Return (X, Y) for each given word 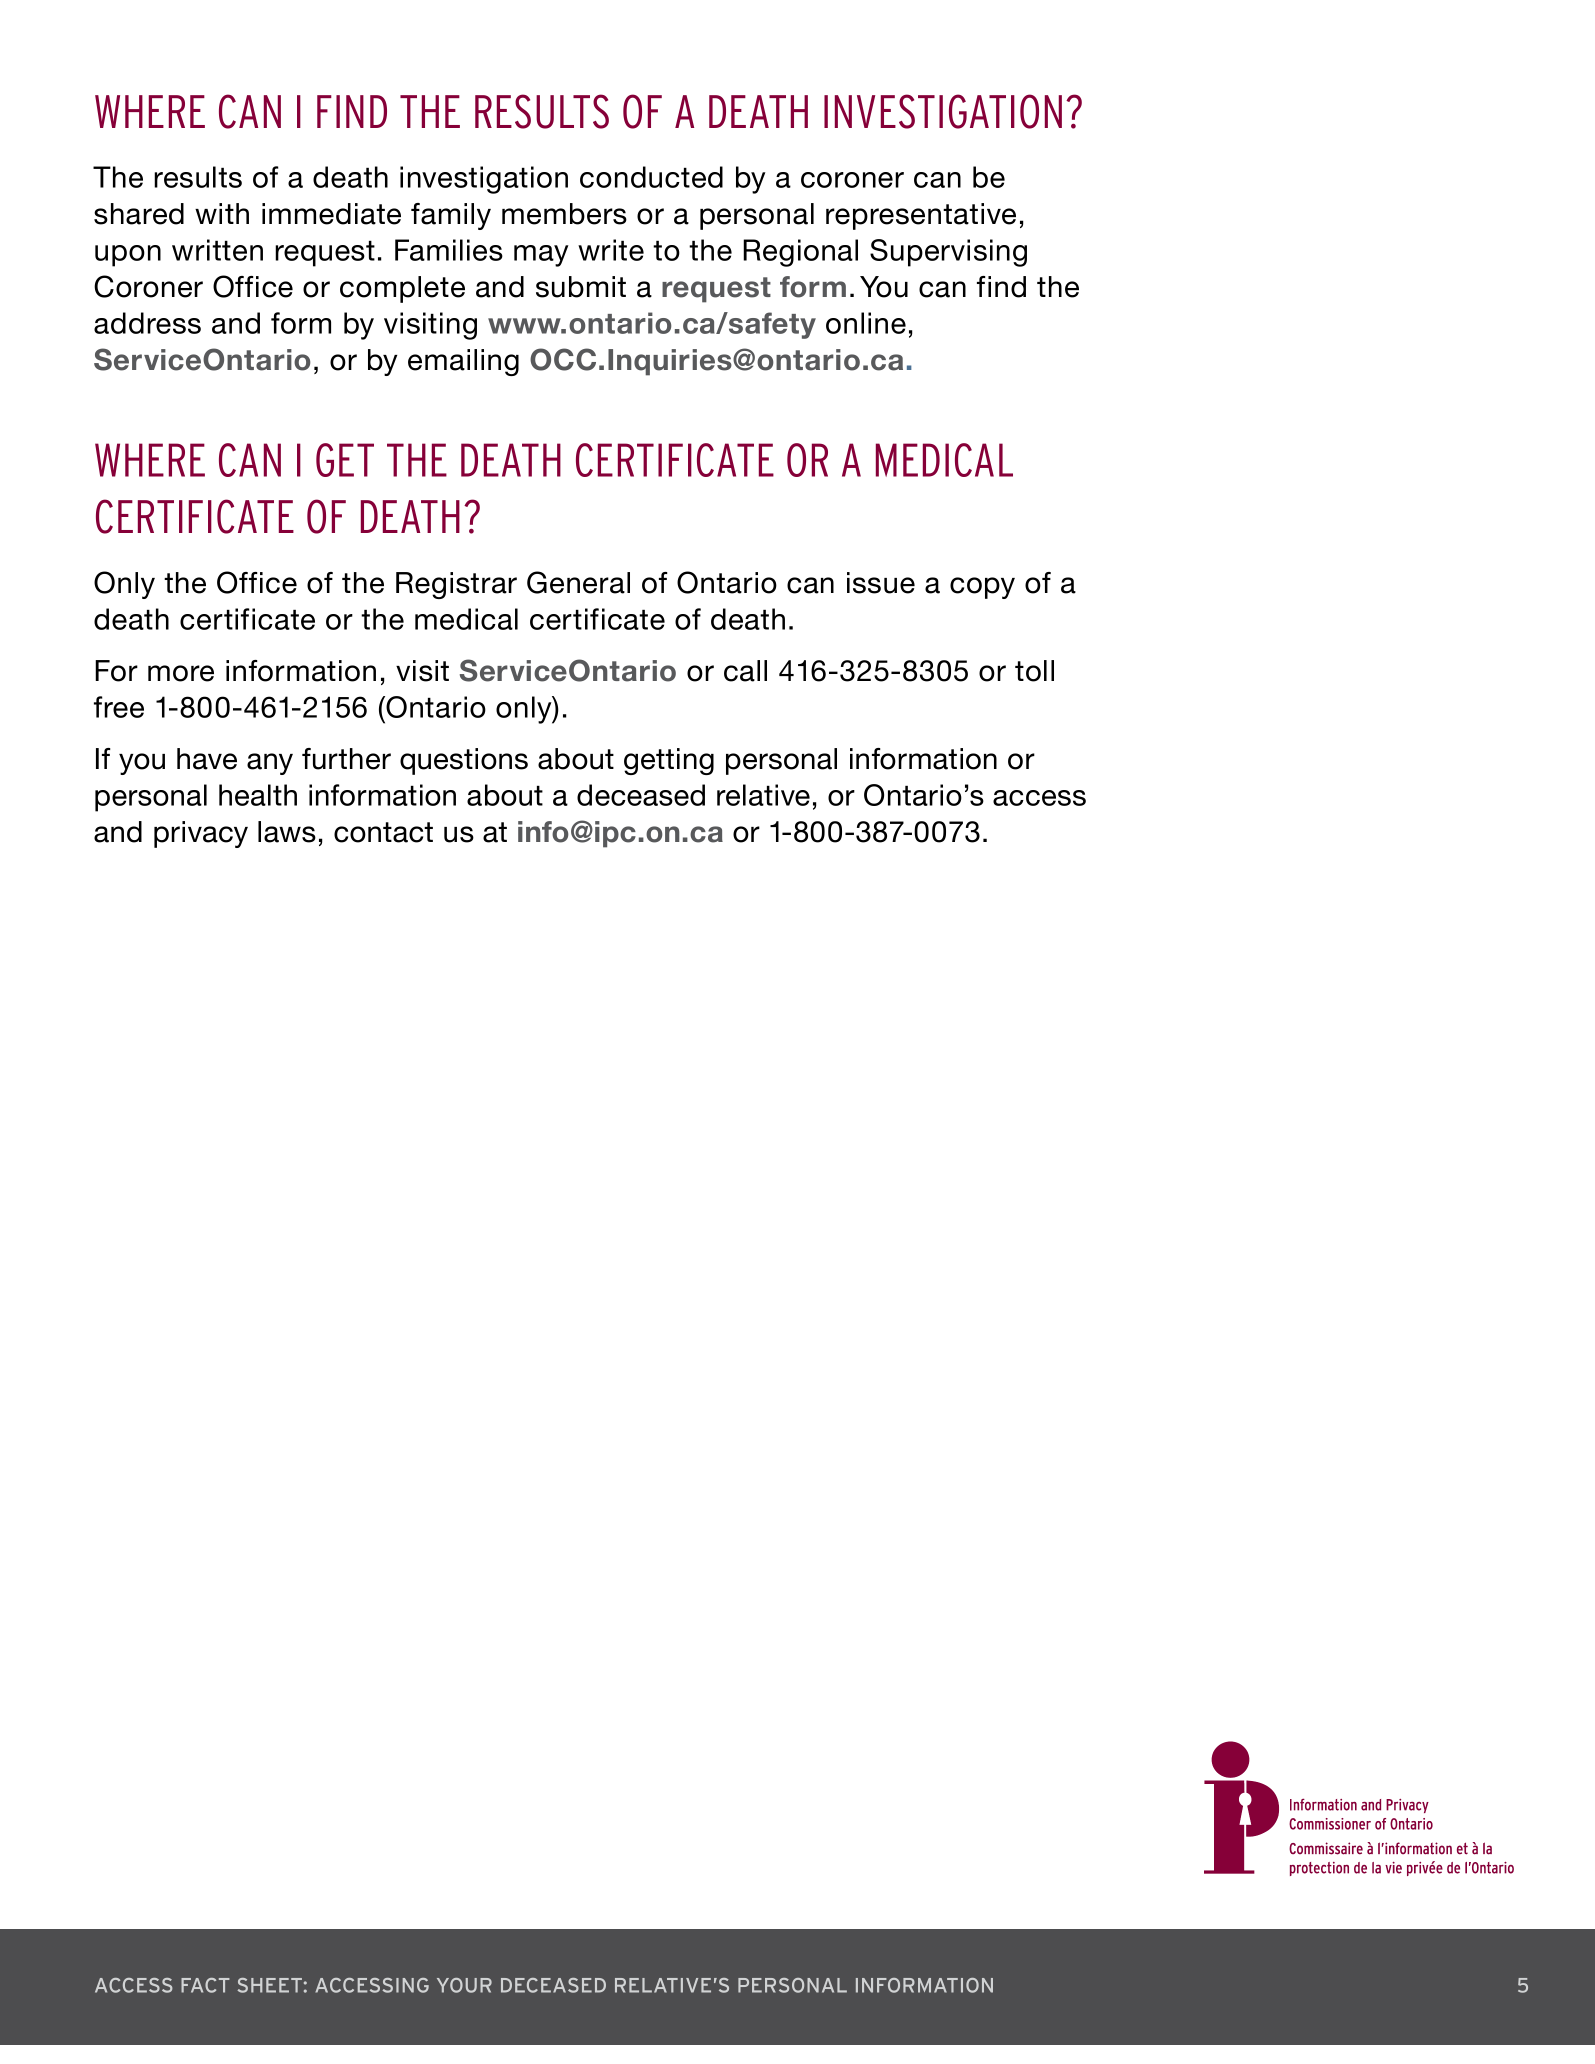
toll (1034, 671)
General (578, 582)
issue (881, 583)
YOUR (464, 1985)
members (564, 214)
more (181, 673)
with (222, 213)
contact (383, 832)
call (745, 671)
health (258, 795)
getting (669, 761)
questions (464, 761)
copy (982, 588)
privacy (201, 834)
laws (287, 832)
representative (921, 216)
